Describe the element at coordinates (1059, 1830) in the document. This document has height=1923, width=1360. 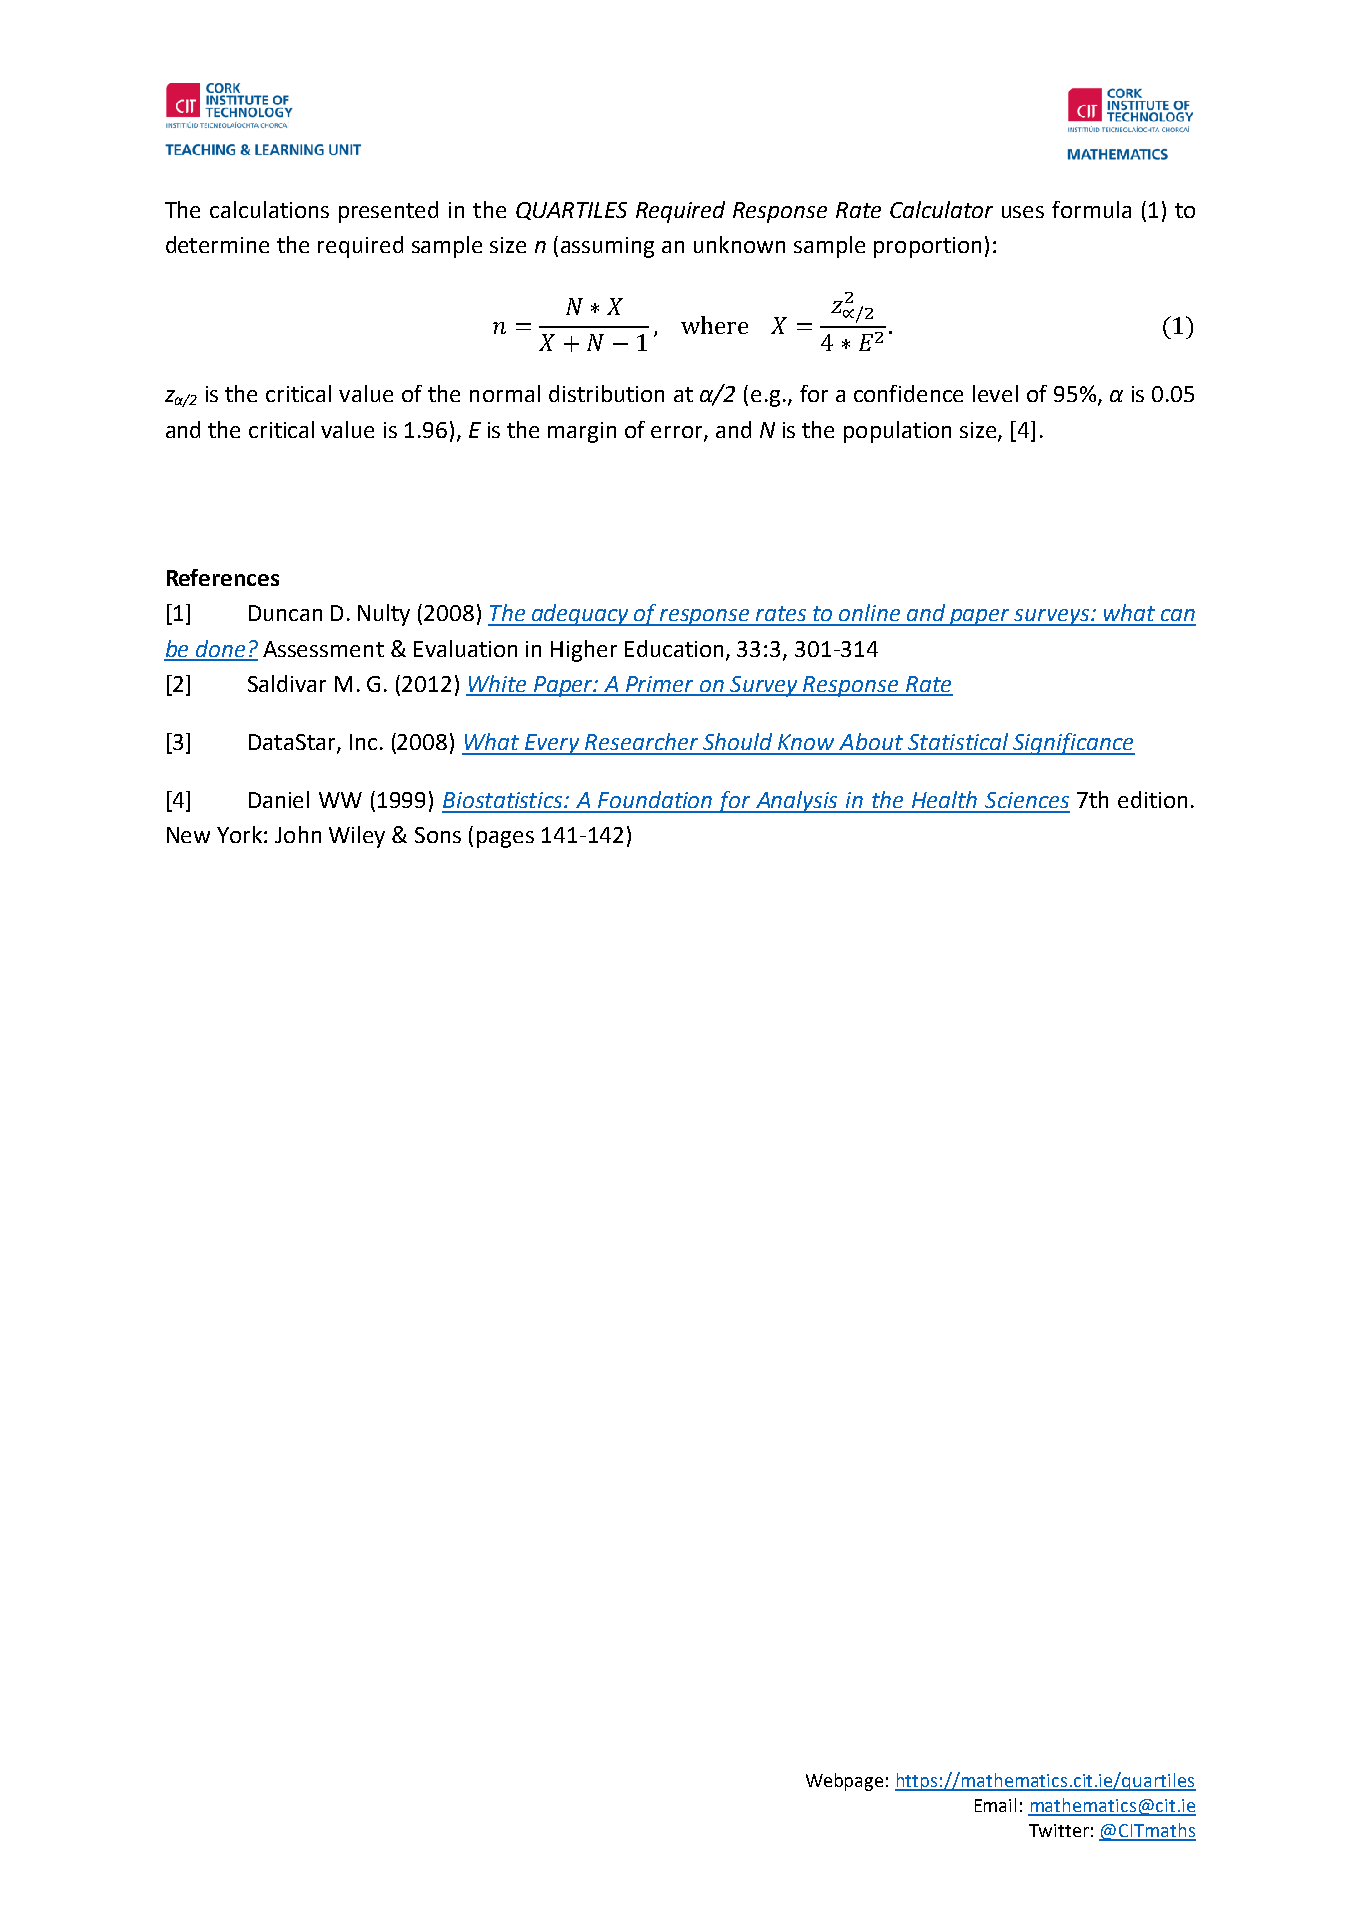
I see `Twitter` at that location.
